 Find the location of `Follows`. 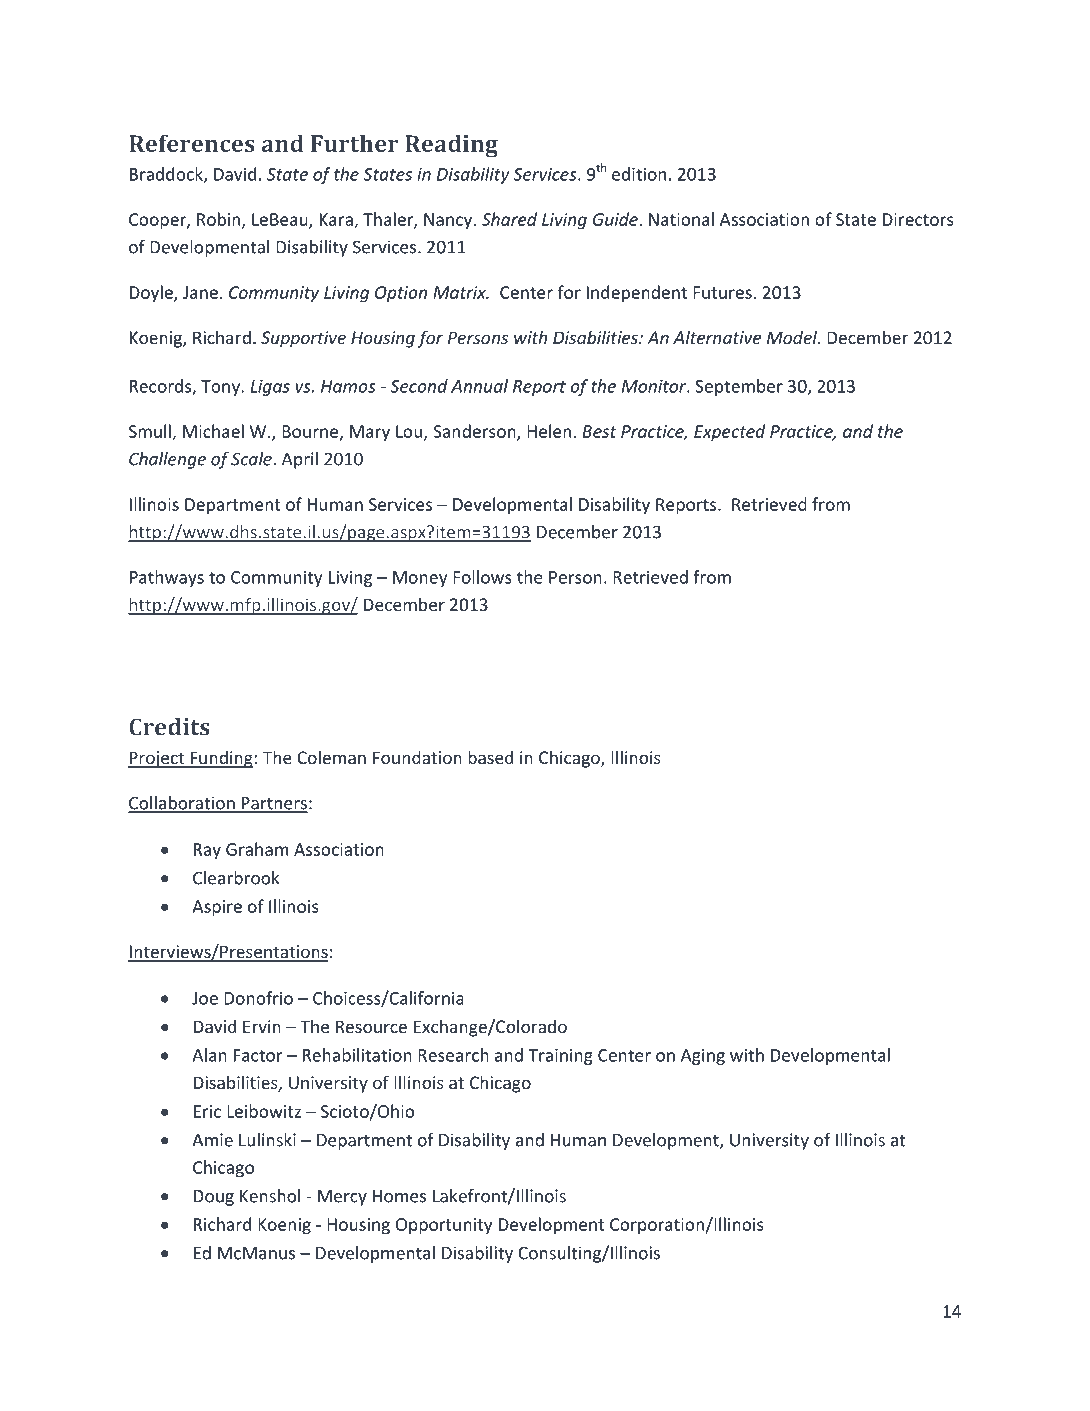

Follows is located at coordinates (482, 577).
